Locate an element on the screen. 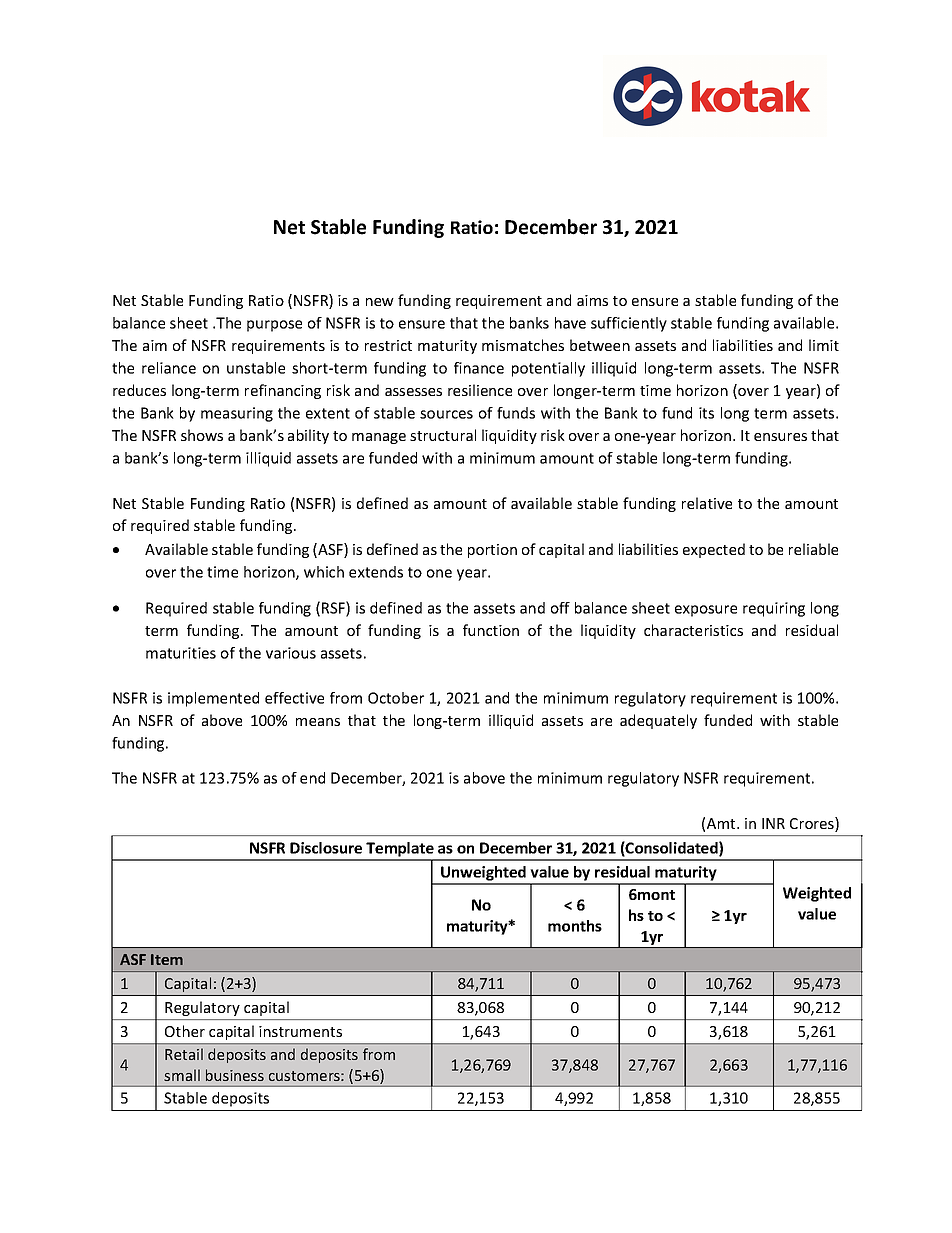 The width and height of the screenshot is (952, 1233). October is located at coordinates (396, 698).
